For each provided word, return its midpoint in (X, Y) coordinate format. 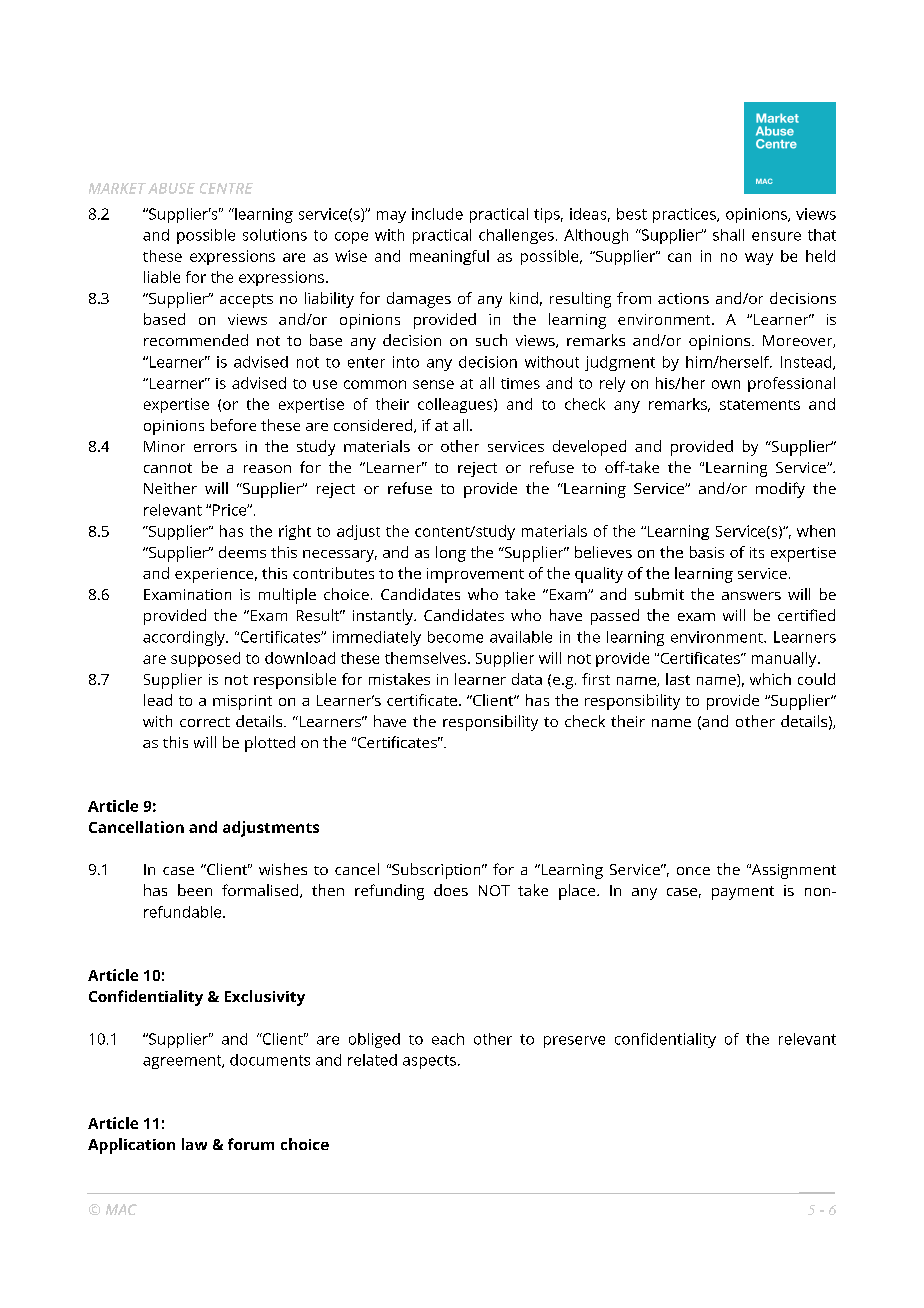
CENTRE (226, 188)
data (527, 679)
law (194, 1144)
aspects (429, 1062)
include (437, 214)
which (770, 679)
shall (728, 235)
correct (205, 722)
